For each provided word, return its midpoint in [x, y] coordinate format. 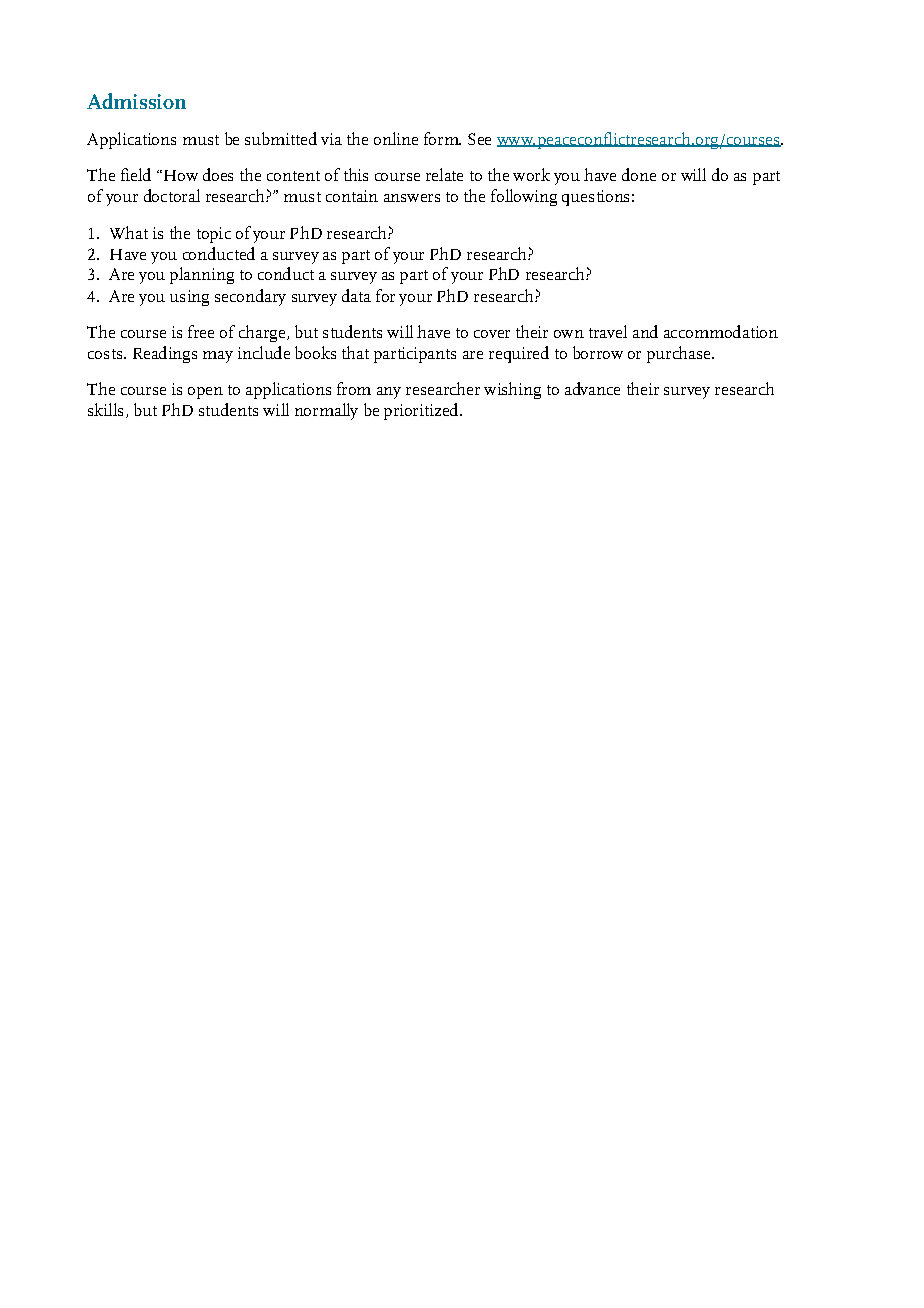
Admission [136, 101]
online [396, 138]
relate [444, 174]
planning [202, 275]
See [479, 139]
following [524, 197]
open [205, 393]
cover [492, 334]
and [645, 331]
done [639, 174]
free [201, 331]
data [356, 295]
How [181, 175]
